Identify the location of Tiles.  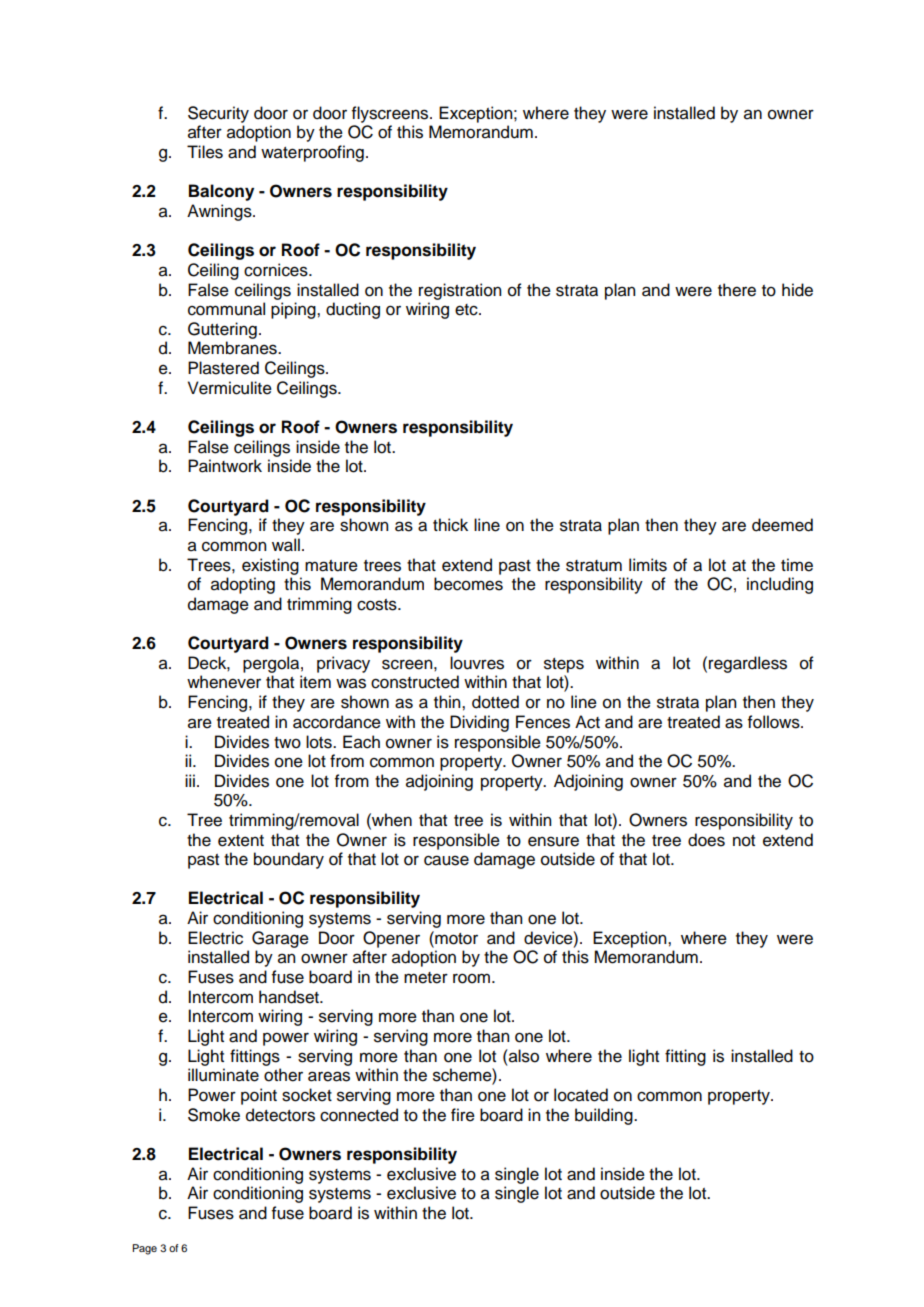
(205, 152).
